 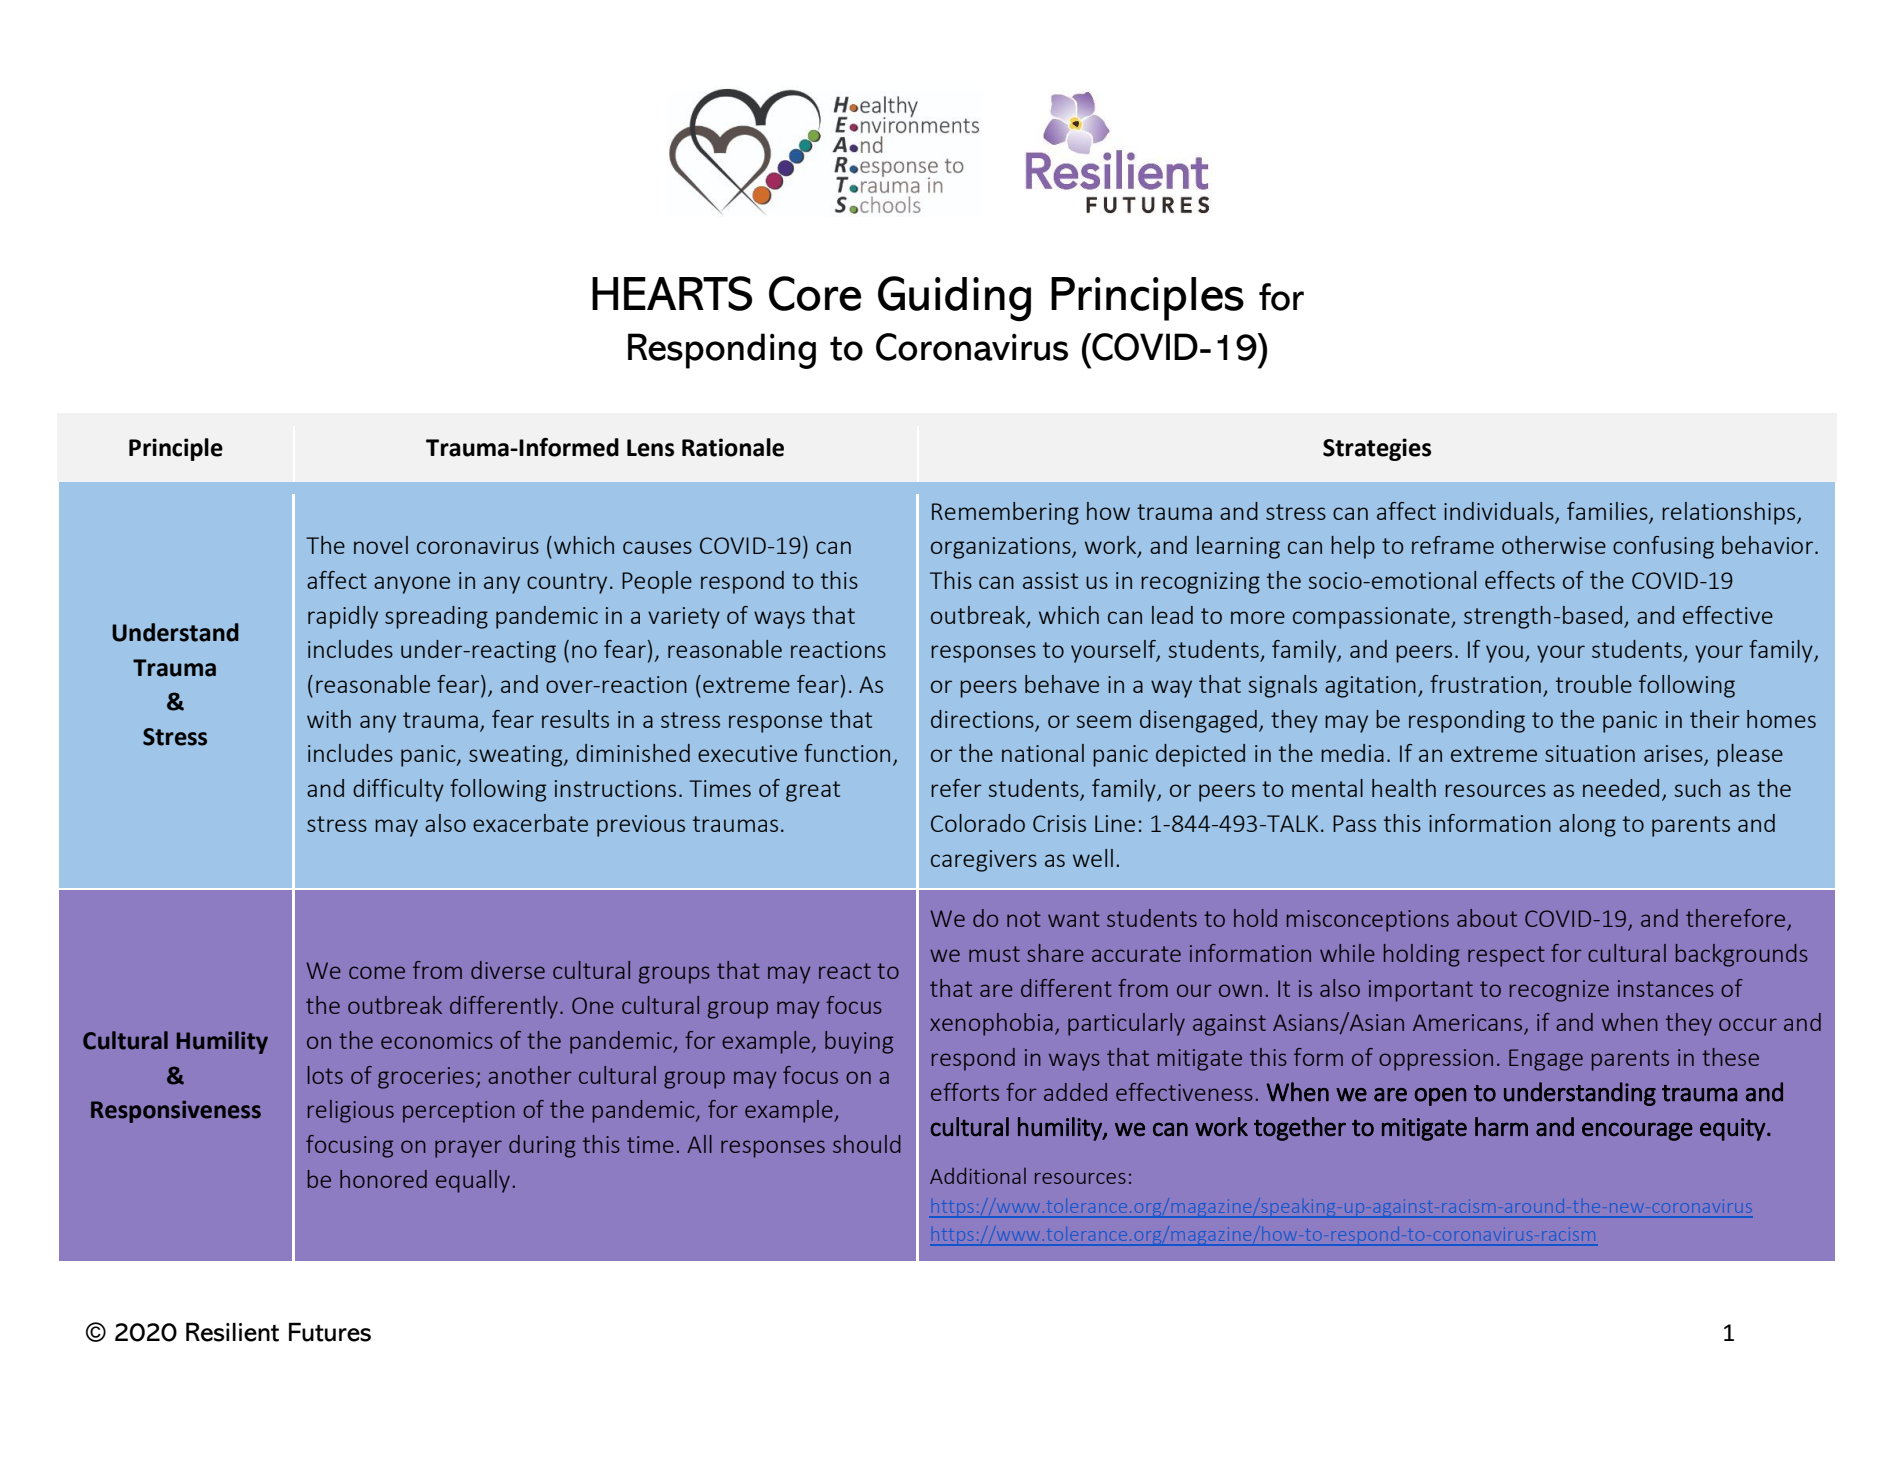 I want to click on effects, so click(x=1520, y=580).
